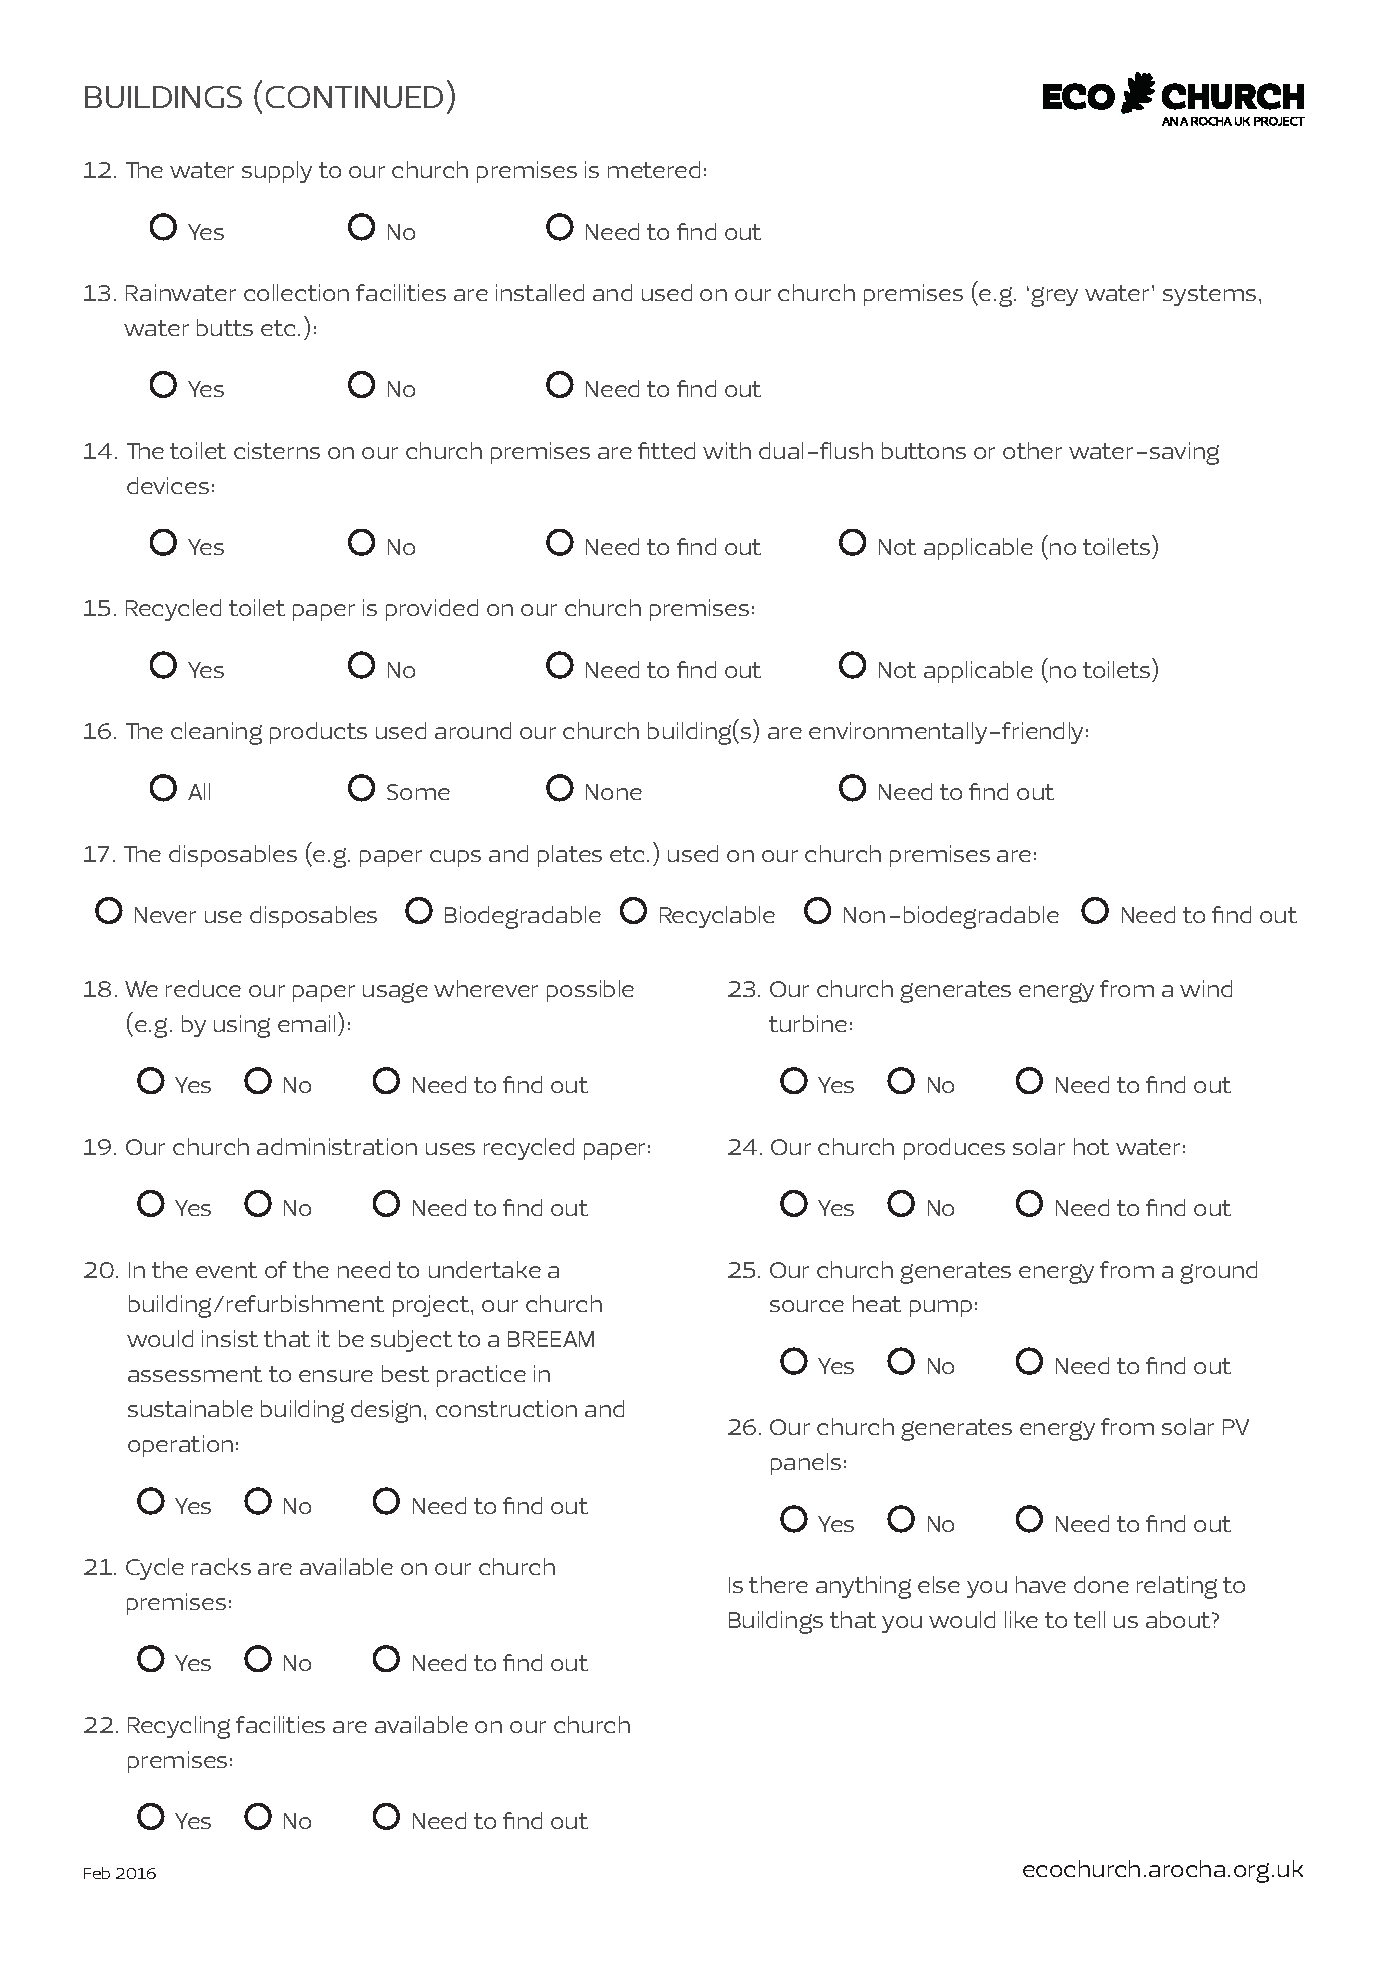 This image has height=1962, width=1388. I want to click on grey, so click(1054, 297).
